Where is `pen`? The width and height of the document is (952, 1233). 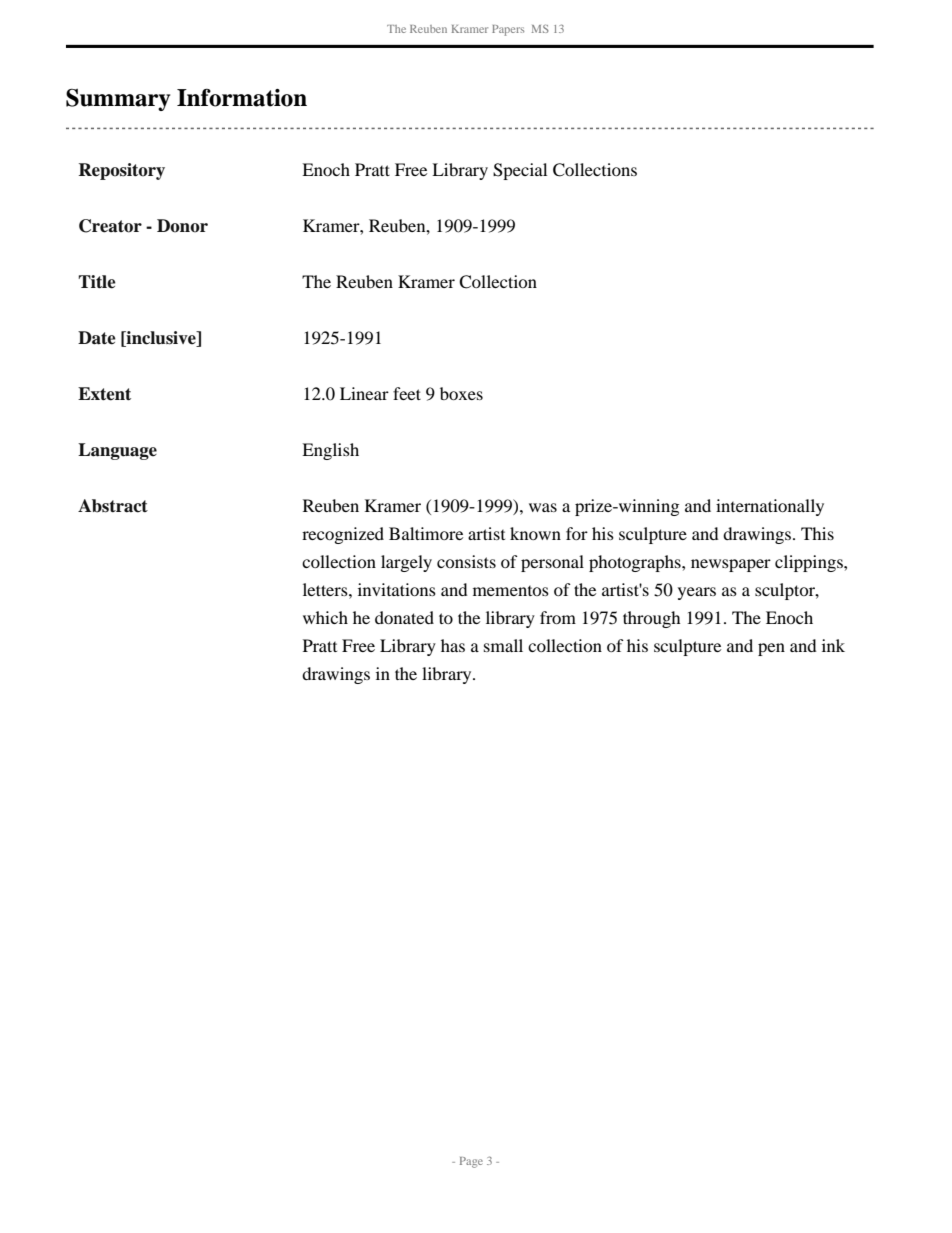 pen is located at coordinates (771, 649).
